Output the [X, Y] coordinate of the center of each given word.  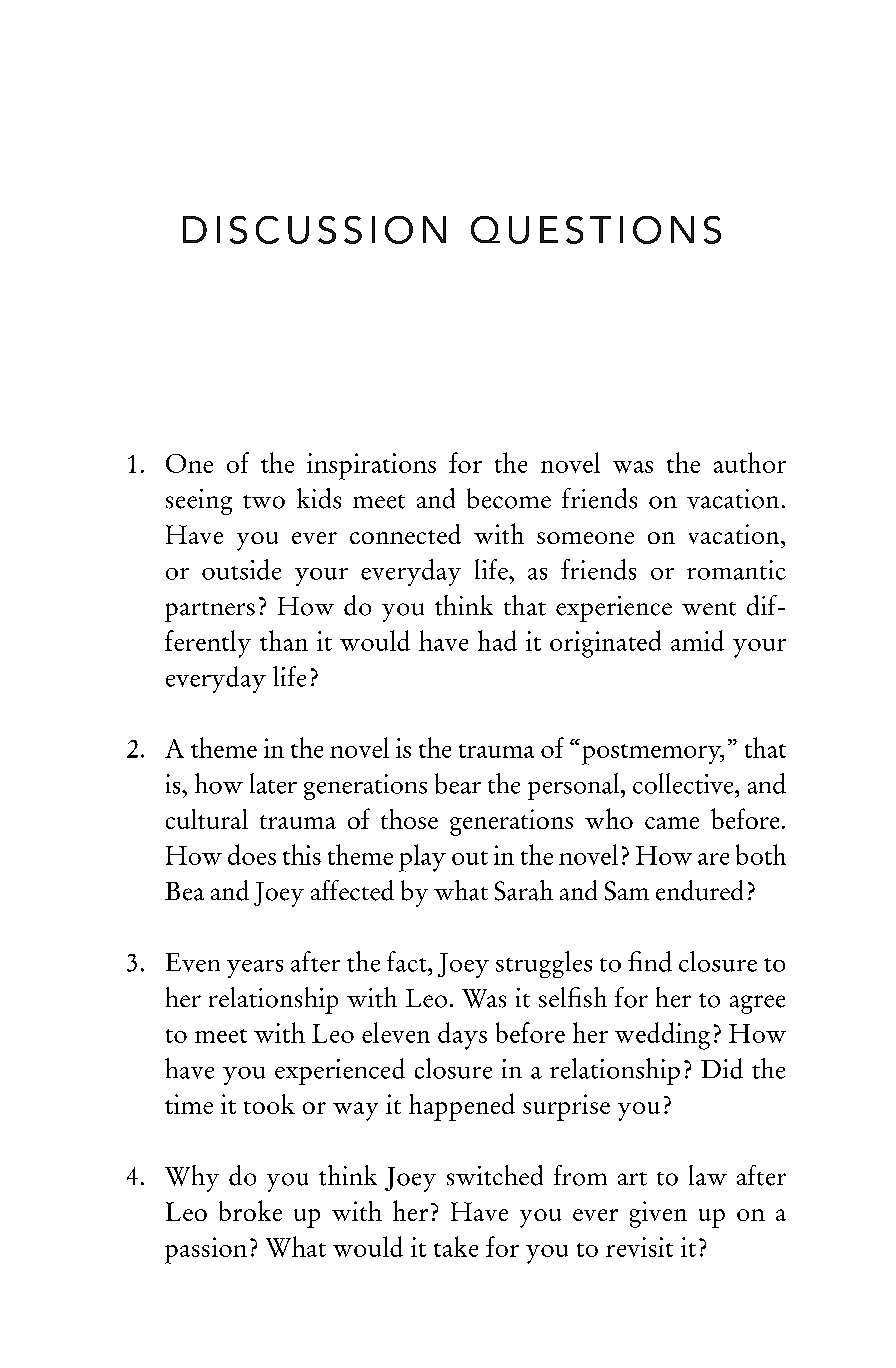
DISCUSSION [314, 230]
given [658, 1214]
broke [250, 1210]
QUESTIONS [596, 230]
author [750, 462]
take [456, 1246]
